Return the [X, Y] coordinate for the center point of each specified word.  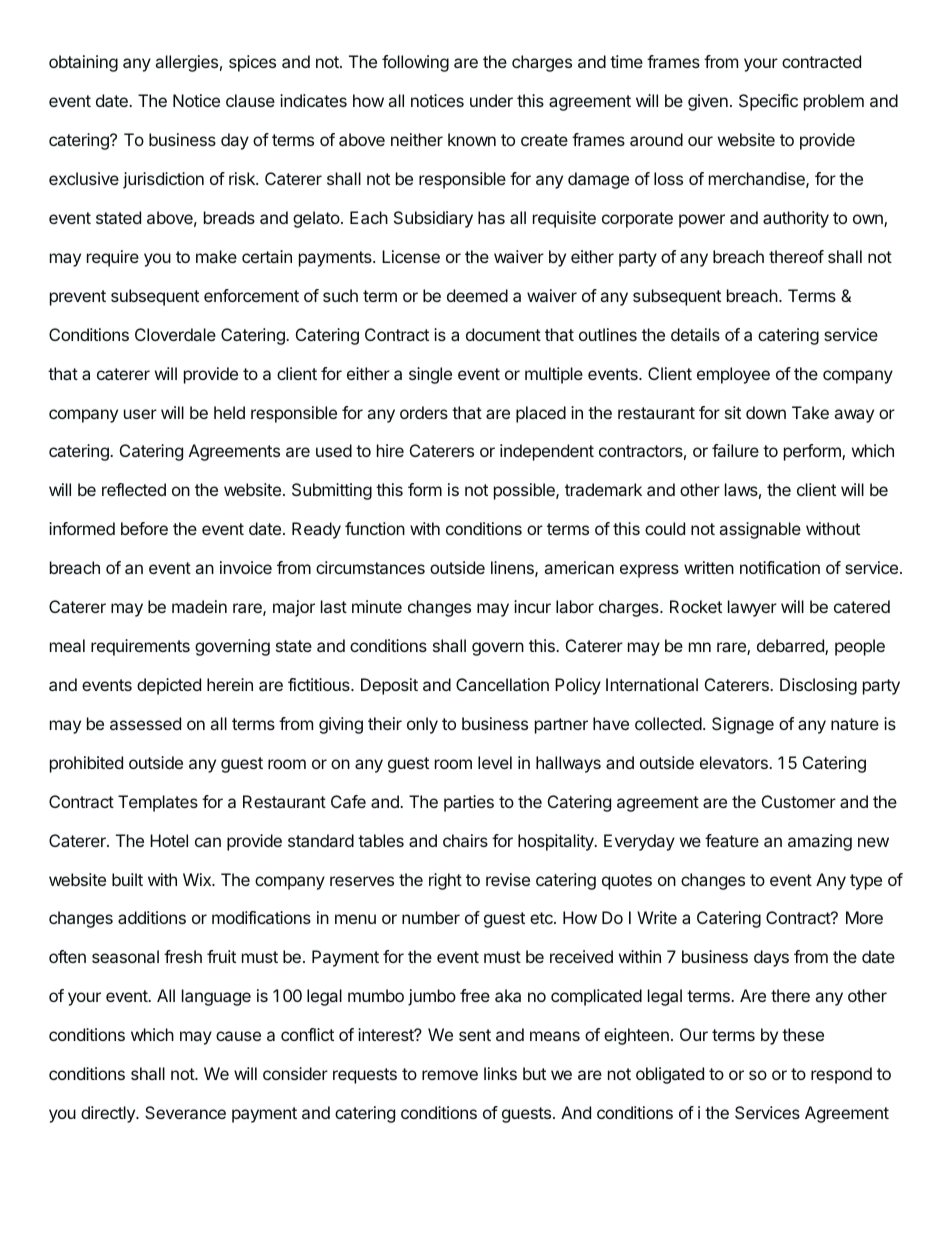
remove [450, 1075]
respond [841, 1075]
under [491, 100]
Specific [768, 102]
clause [250, 100]
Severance [185, 1112]
